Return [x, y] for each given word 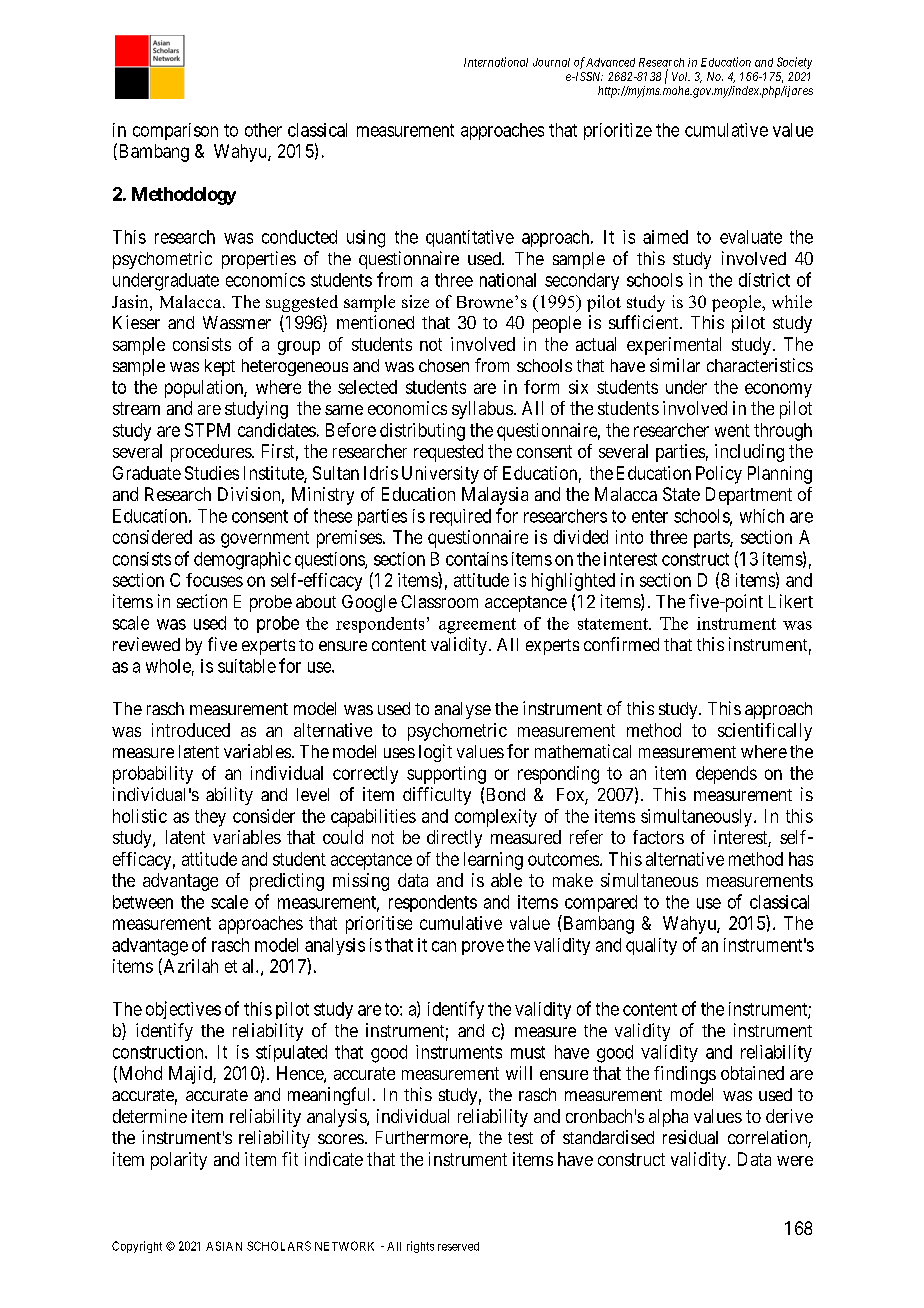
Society [794, 63]
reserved [458, 1246]
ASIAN [224, 1246]
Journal [551, 62]
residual [690, 1137]
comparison [175, 131]
